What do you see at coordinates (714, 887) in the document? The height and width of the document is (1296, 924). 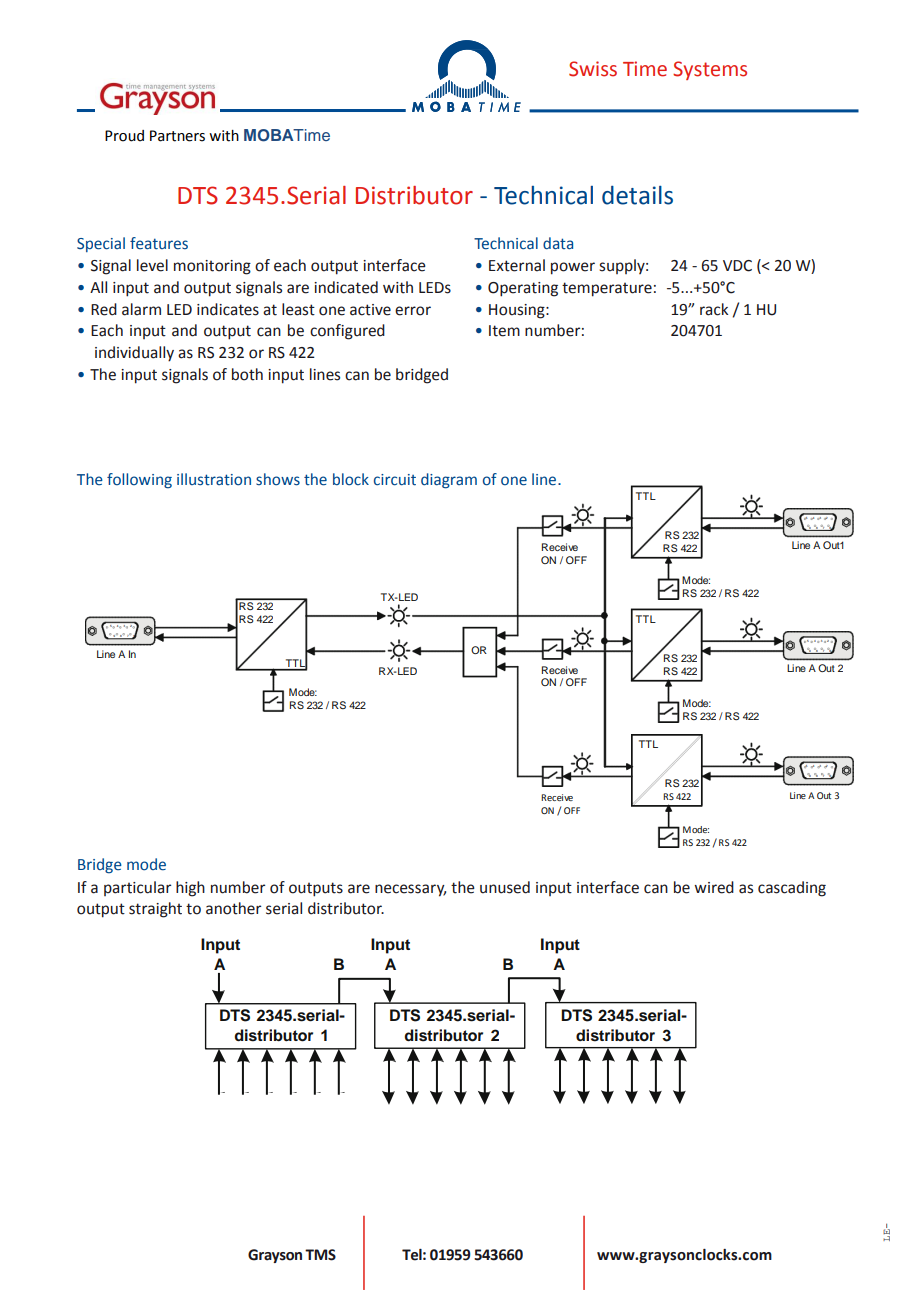 I see `wired` at bounding box center [714, 887].
